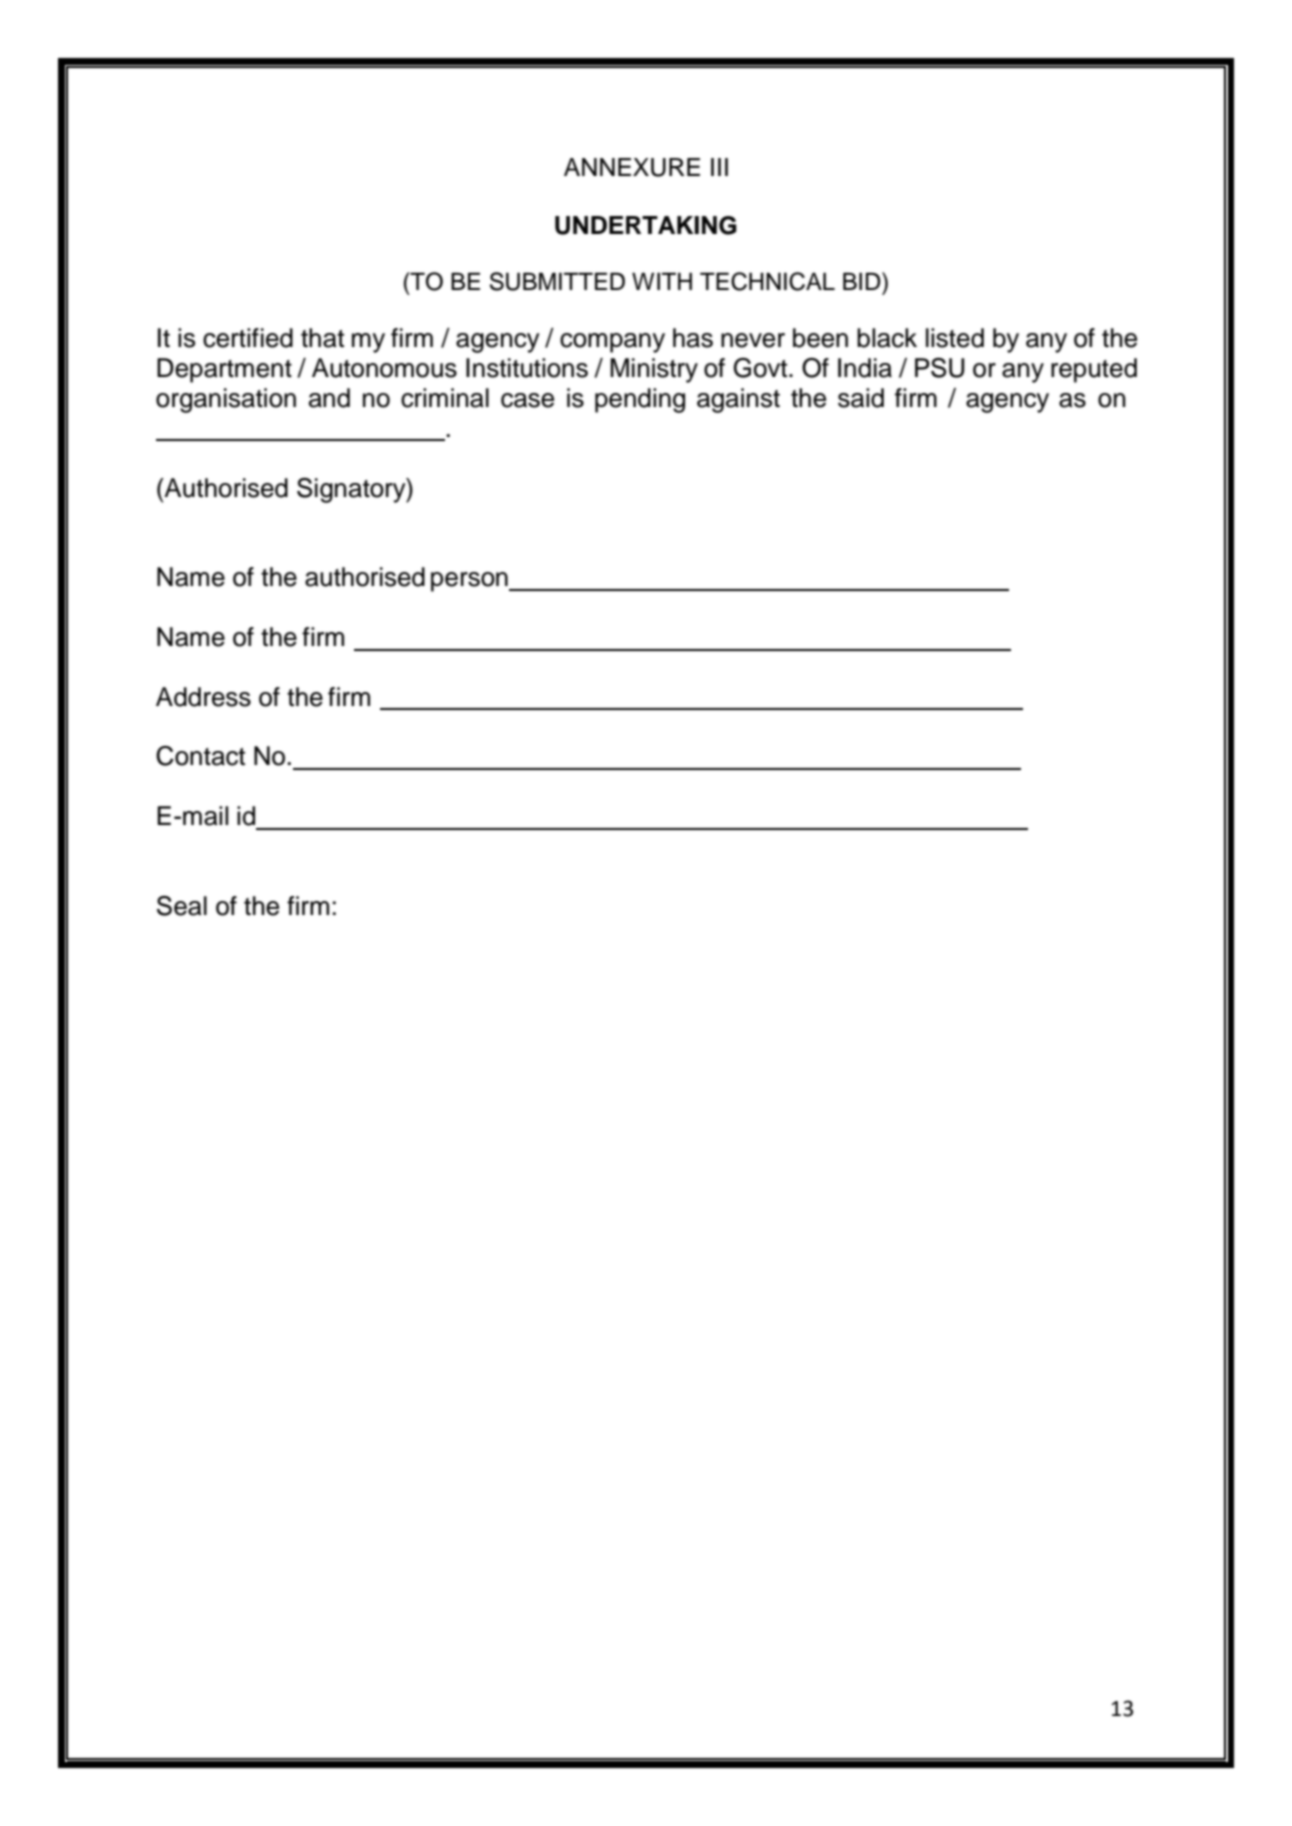 Image resolution: width=1292 pixels, height=1826 pixels. Describe the element at coordinates (557, 281) in the page. I see `SUBMITTED` at that location.
